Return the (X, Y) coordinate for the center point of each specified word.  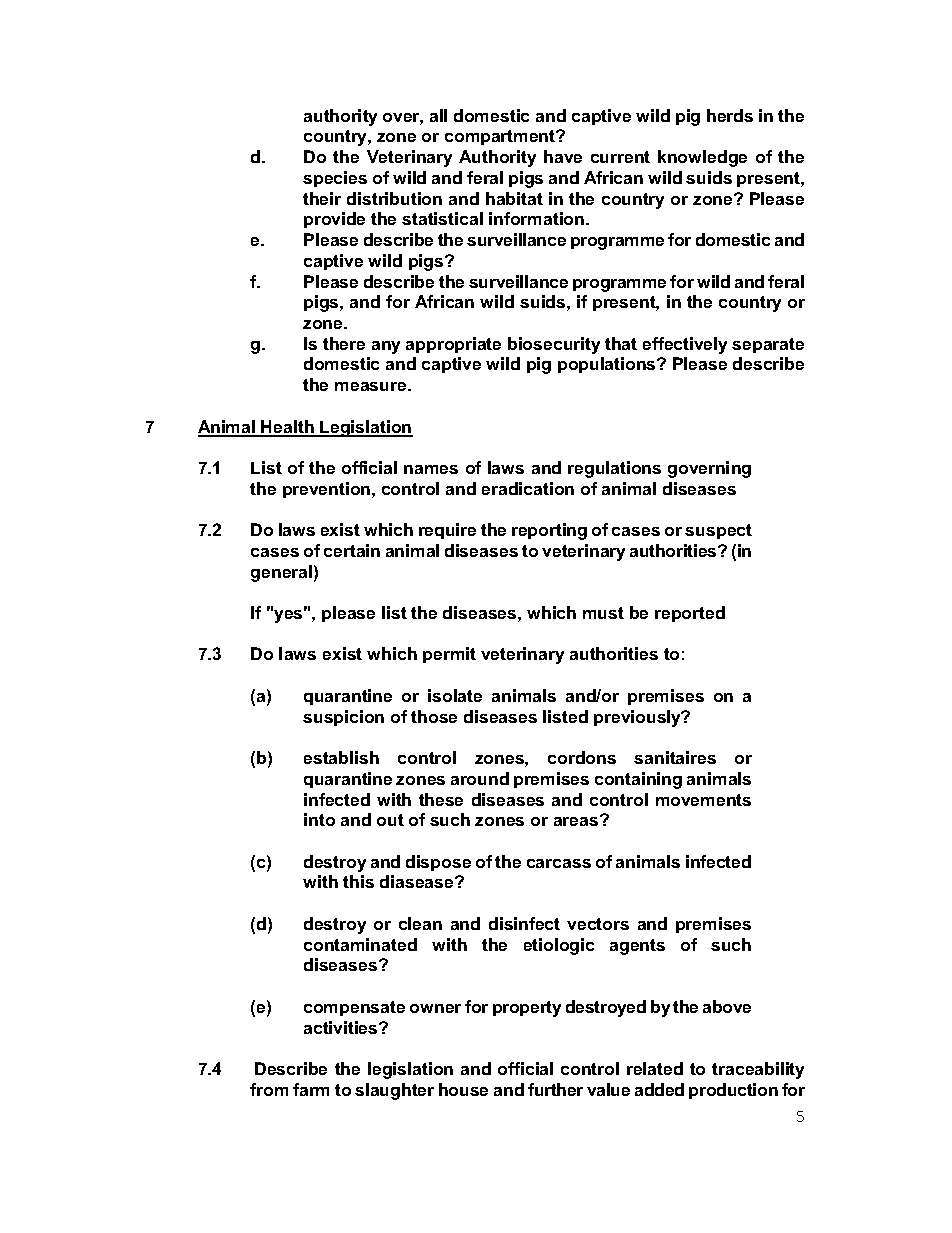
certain (352, 550)
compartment (501, 137)
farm (311, 1089)
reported (690, 614)
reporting (549, 531)
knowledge (702, 158)
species (335, 179)
